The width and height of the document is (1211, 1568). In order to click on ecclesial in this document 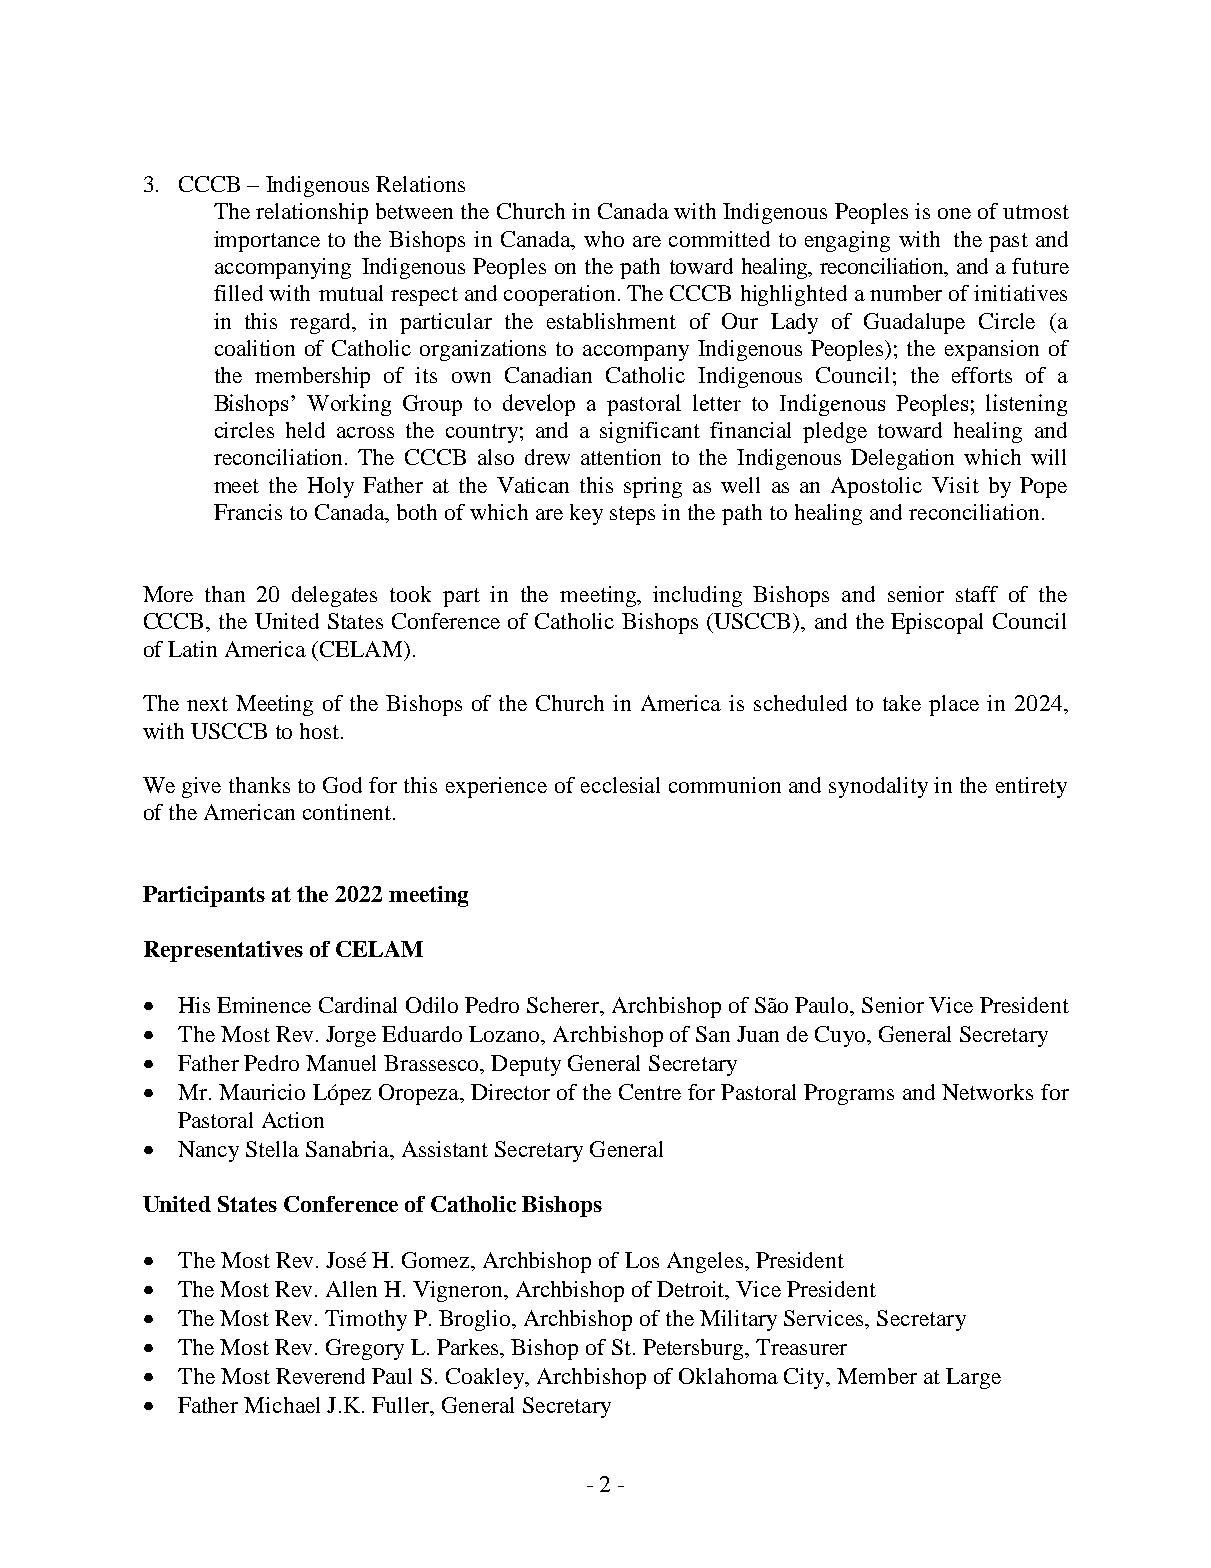, I will do `click(620, 785)`.
